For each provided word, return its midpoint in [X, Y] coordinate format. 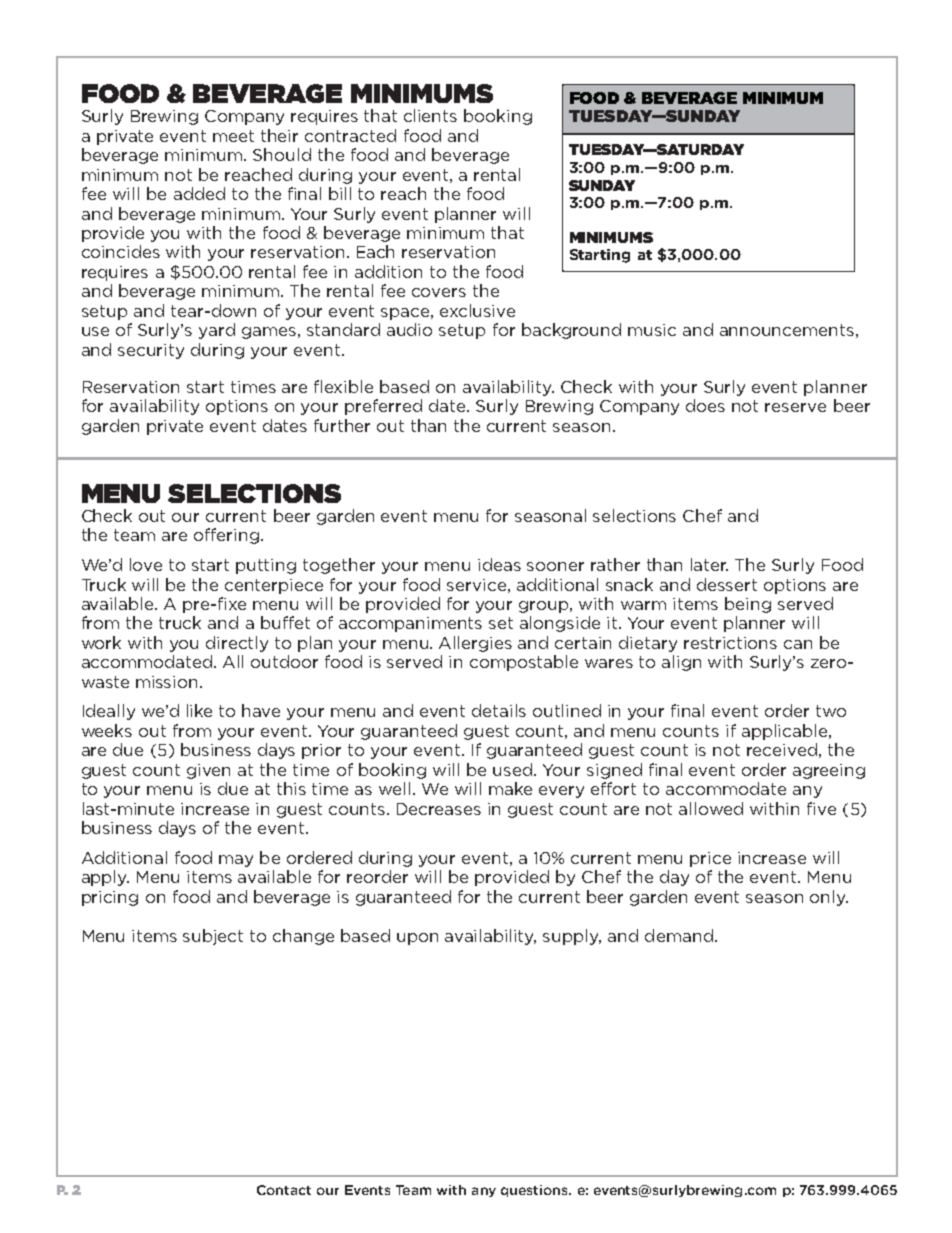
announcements [787, 330]
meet [233, 136]
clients [430, 115]
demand [679, 935]
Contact [284, 1190]
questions [535, 1191]
